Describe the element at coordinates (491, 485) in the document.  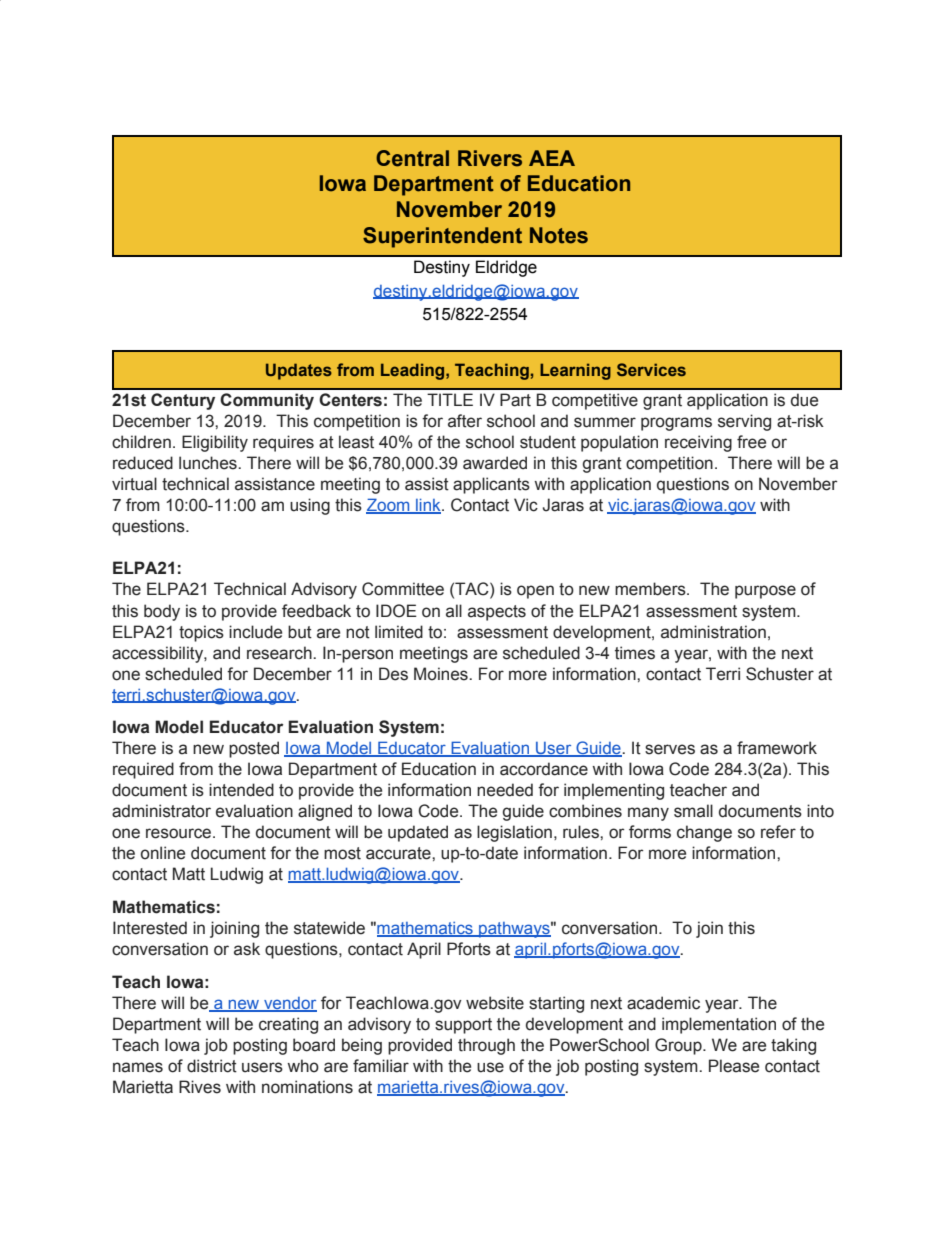
I see `applicants` at that location.
